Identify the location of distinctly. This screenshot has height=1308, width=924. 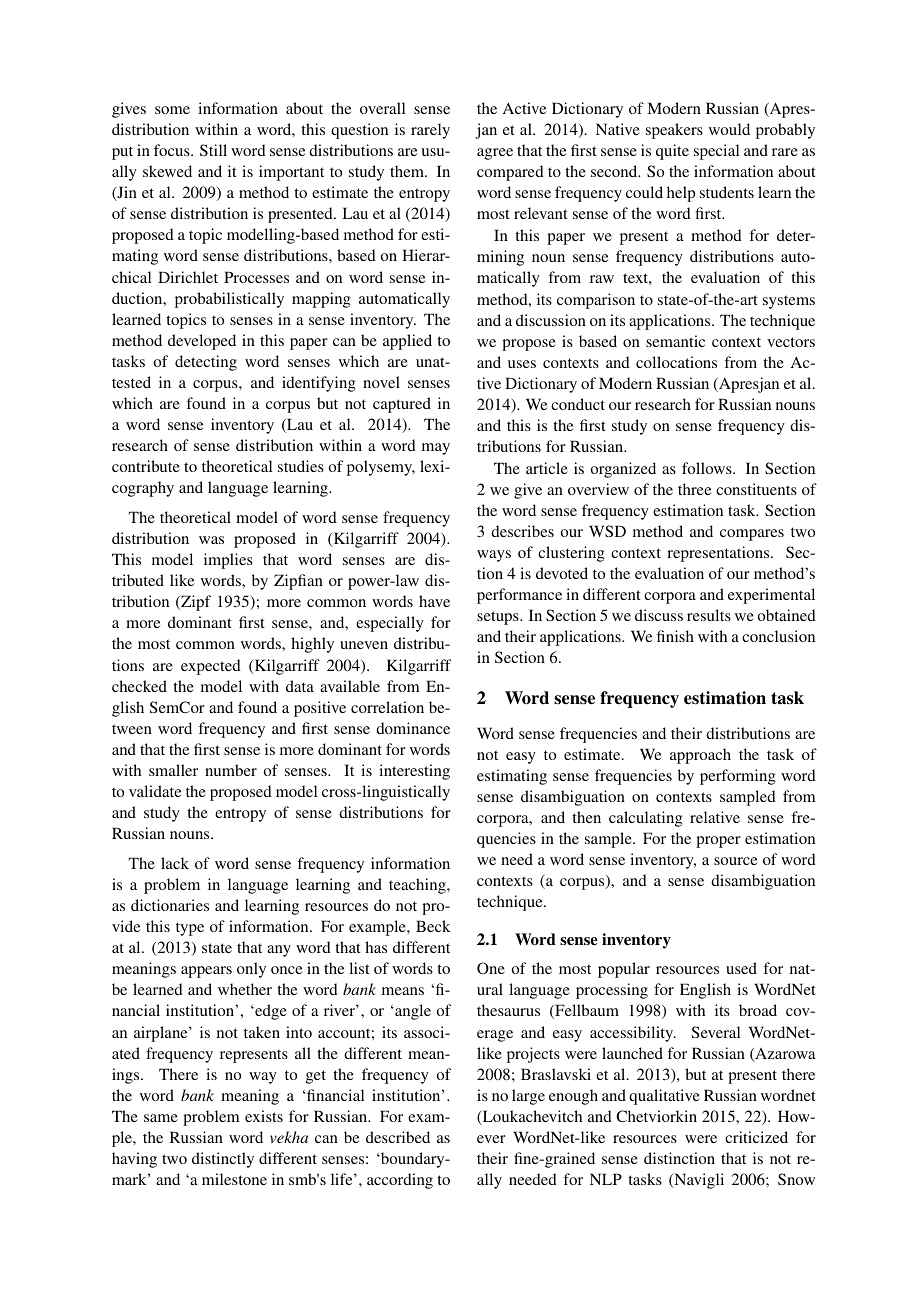
(223, 1160).
